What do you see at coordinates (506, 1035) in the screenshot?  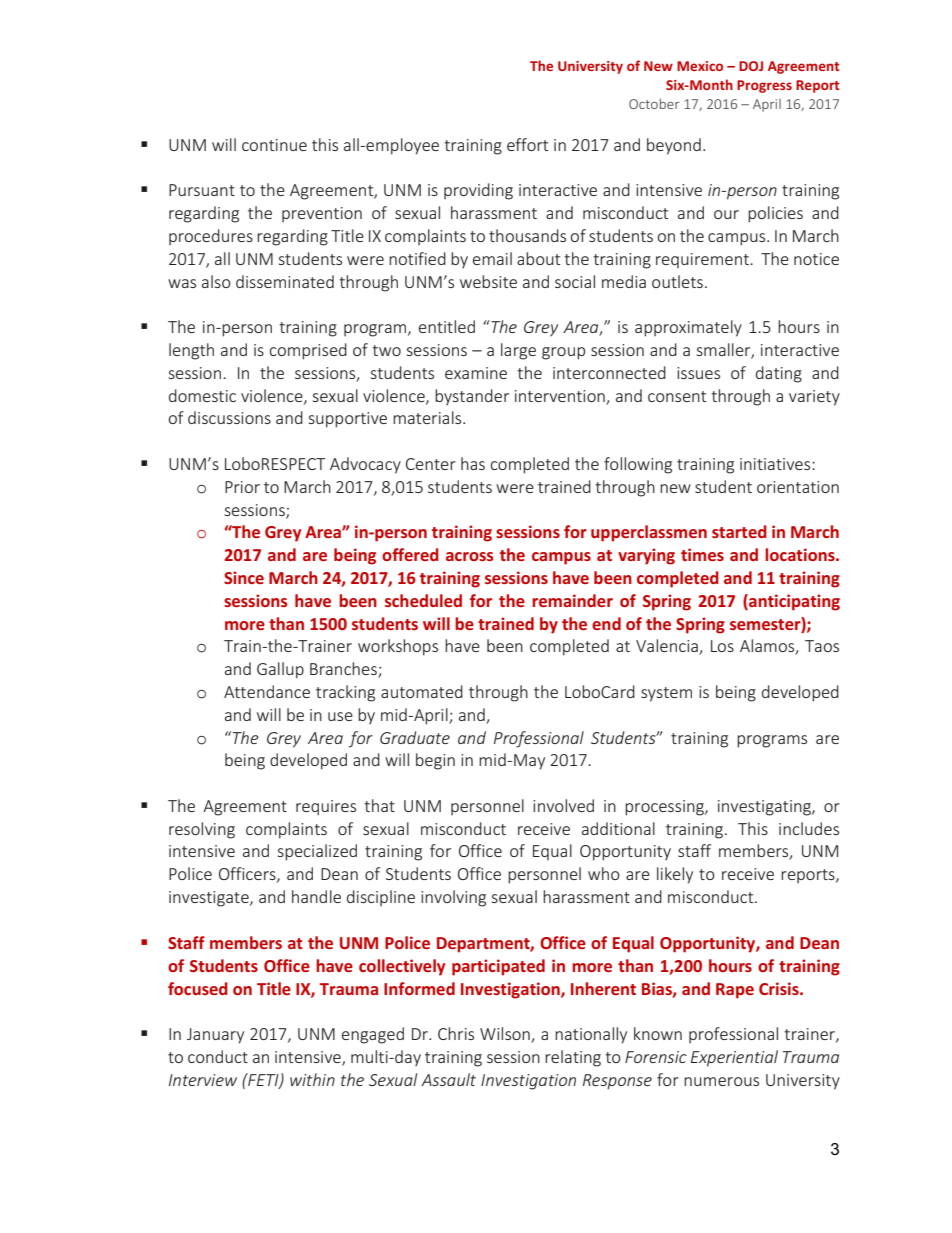 I see `Wilson` at bounding box center [506, 1035].
